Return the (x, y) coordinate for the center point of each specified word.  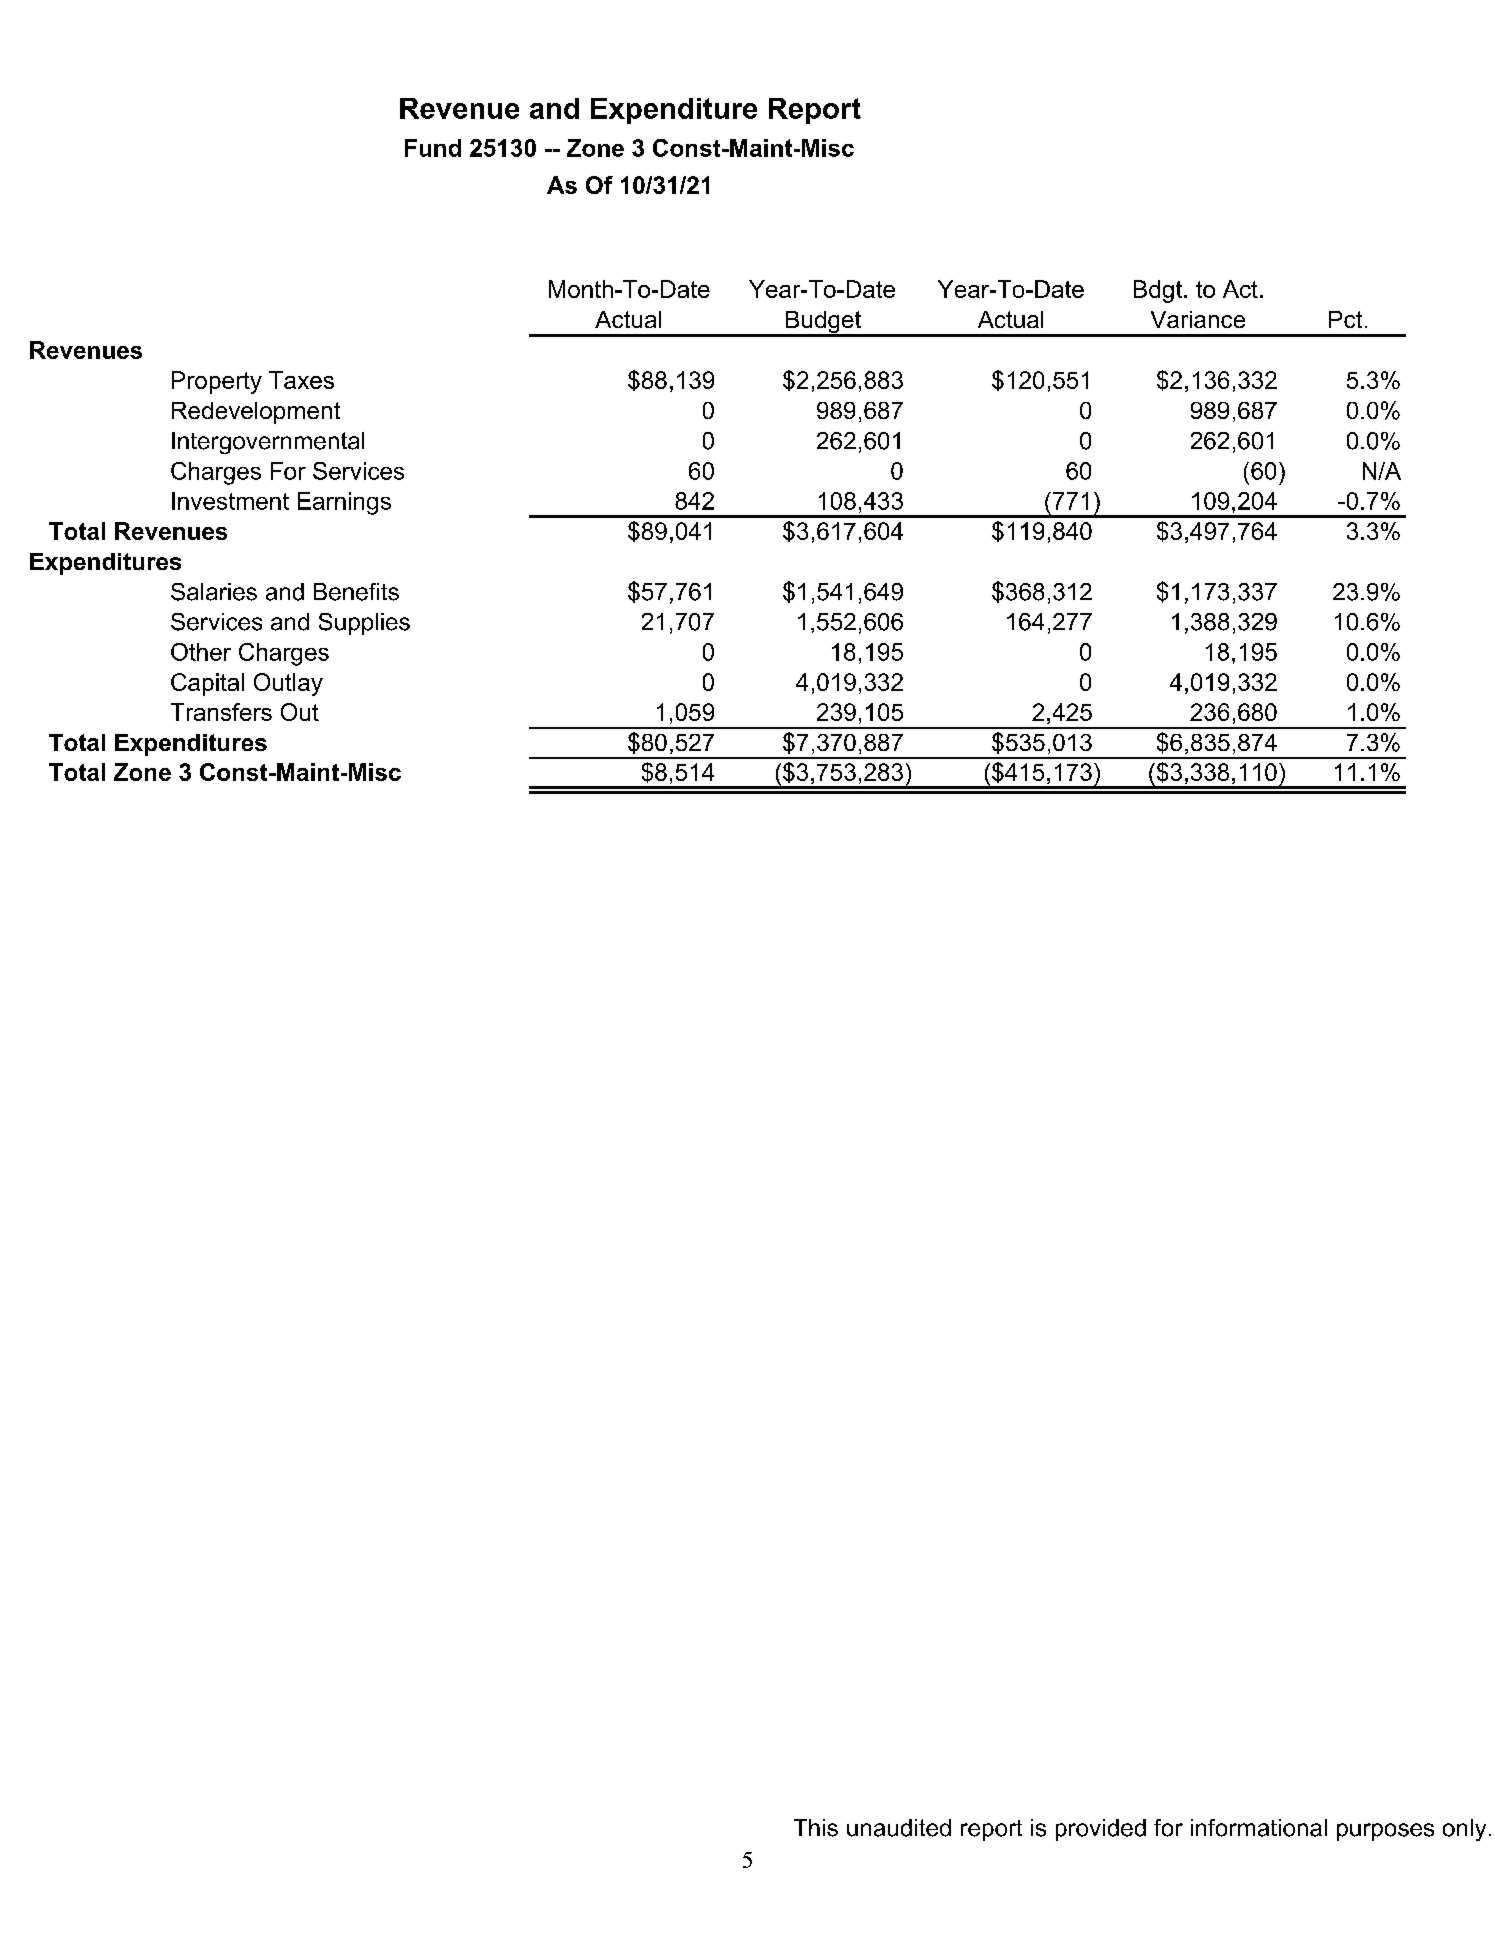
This (816, 1828)
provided (1101, 1830)
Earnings (344, 503)
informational (1259, 1828)
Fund (433, 148)
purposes (1385, 1832)
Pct (1345, 319)
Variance (1198, 319)
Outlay (288, 684)
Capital (207, 684)
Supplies (364, 624)
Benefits (356, 592)
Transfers (221, 712)
